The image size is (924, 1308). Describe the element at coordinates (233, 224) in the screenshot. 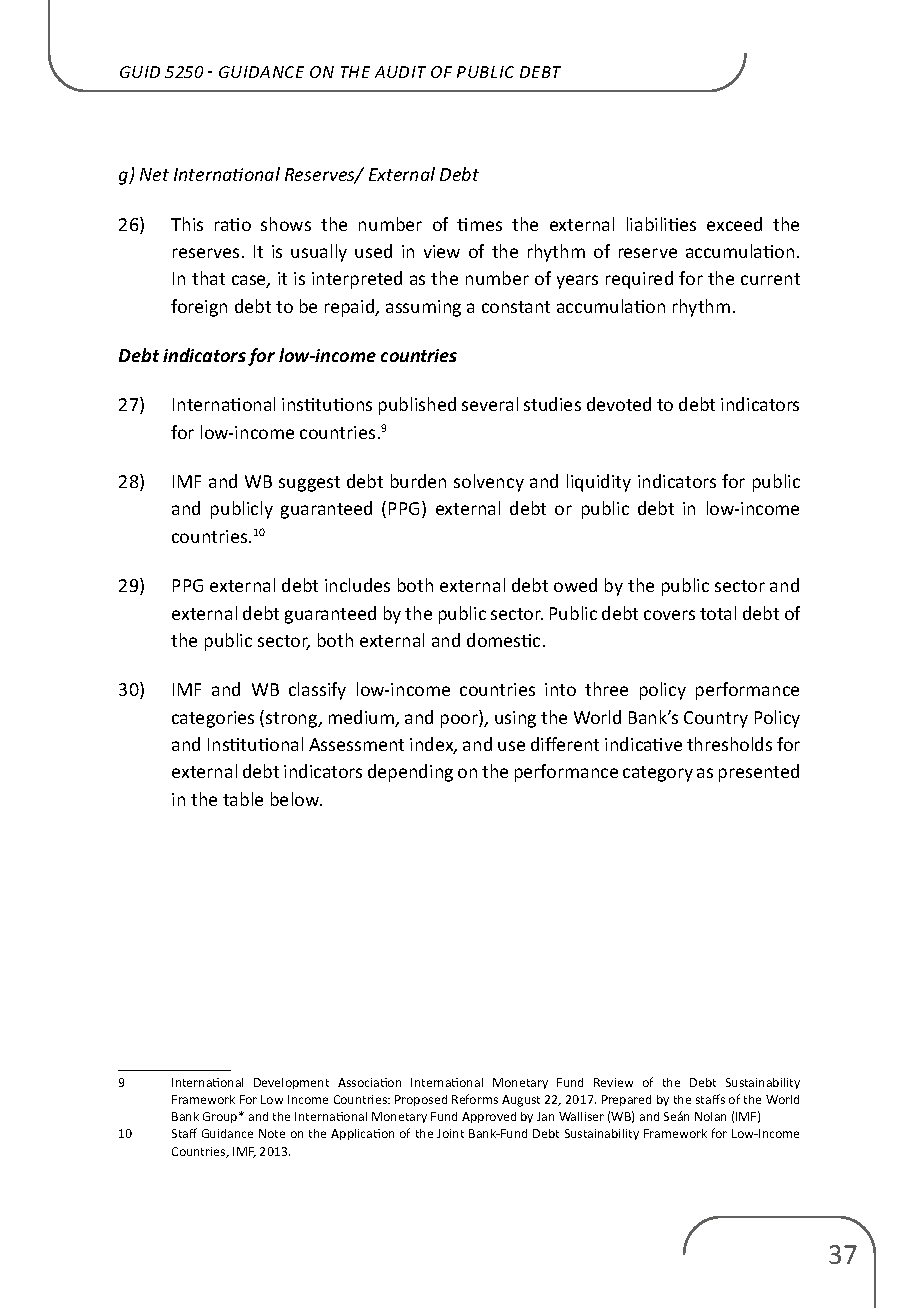

I see `ratio` at that location.
